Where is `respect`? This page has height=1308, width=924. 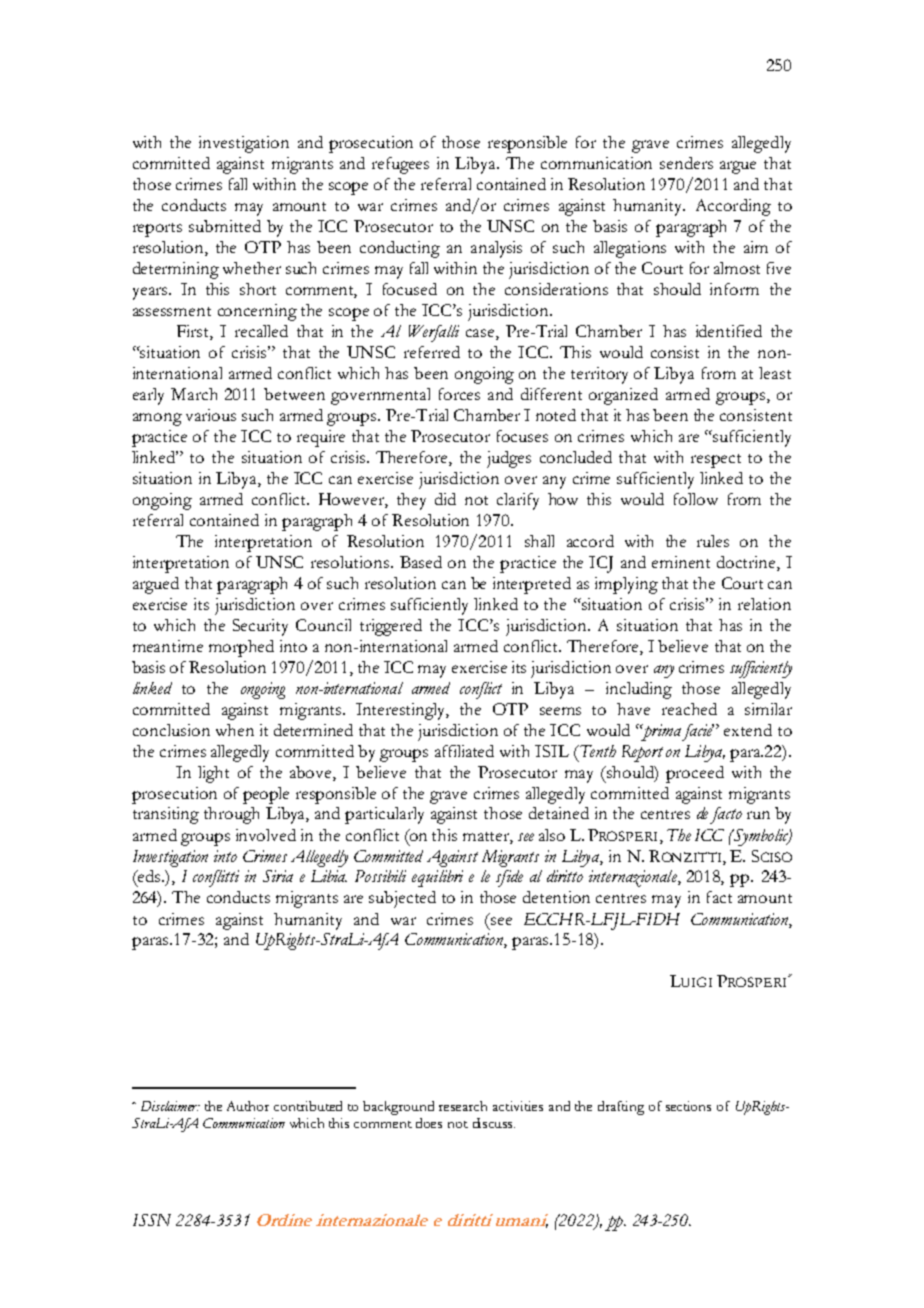
respect is located at coordinates (716, 461).
